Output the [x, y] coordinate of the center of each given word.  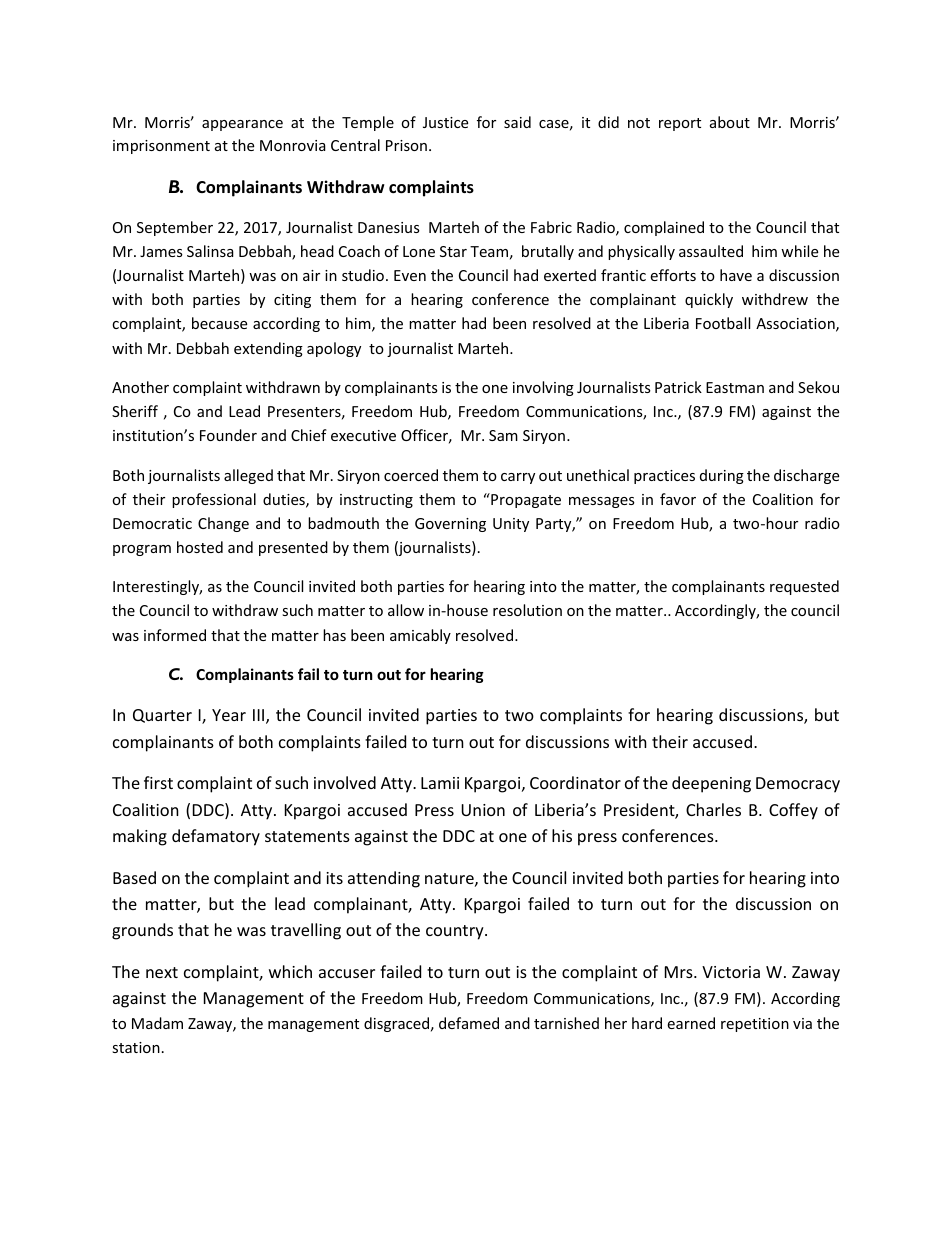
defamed [469, 1023]
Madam [157, 1023]
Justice [445, 122]
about [730, 122]
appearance [242, 125]
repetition [755, 1025]
